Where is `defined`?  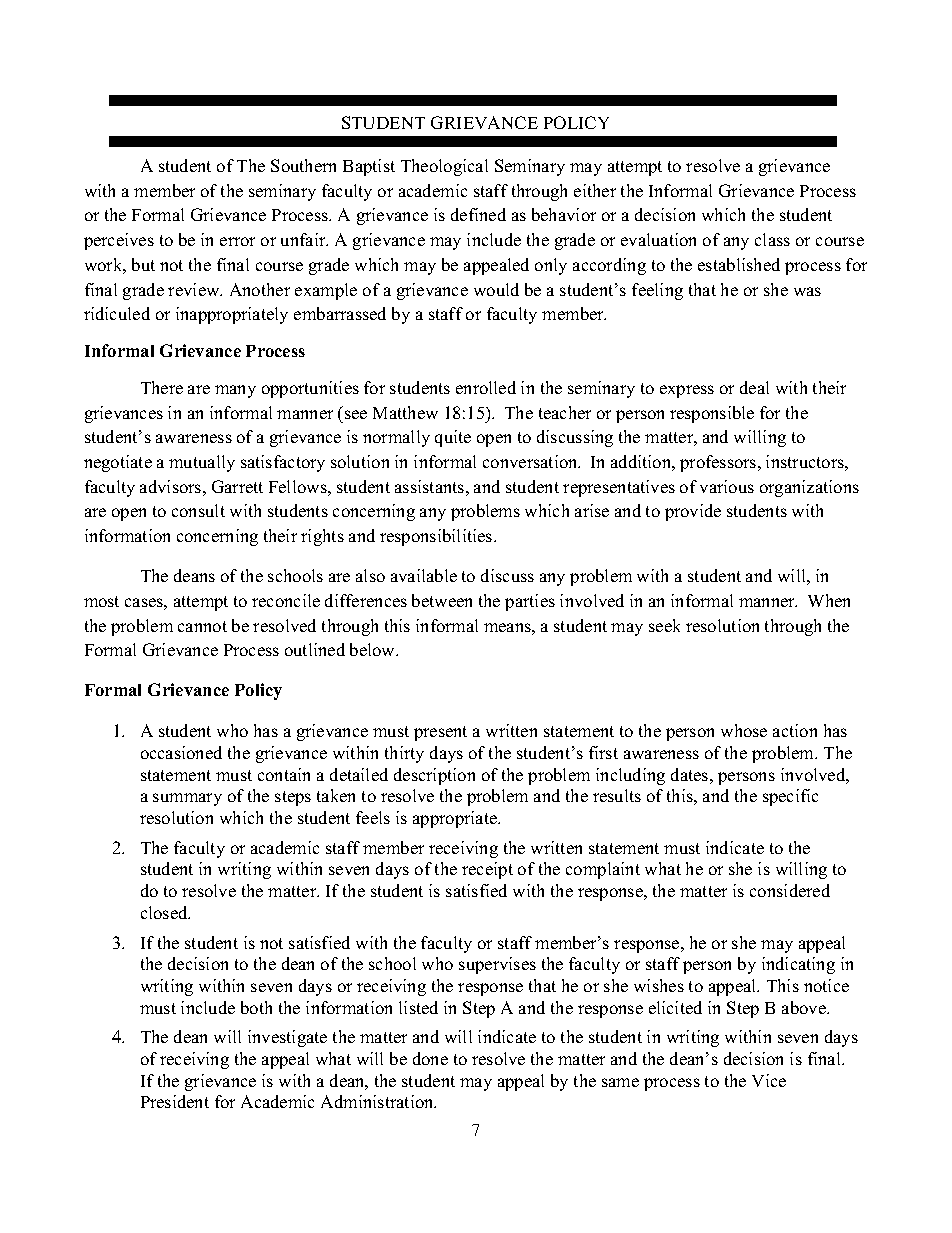 defined is located at coordinates (478, 214).
